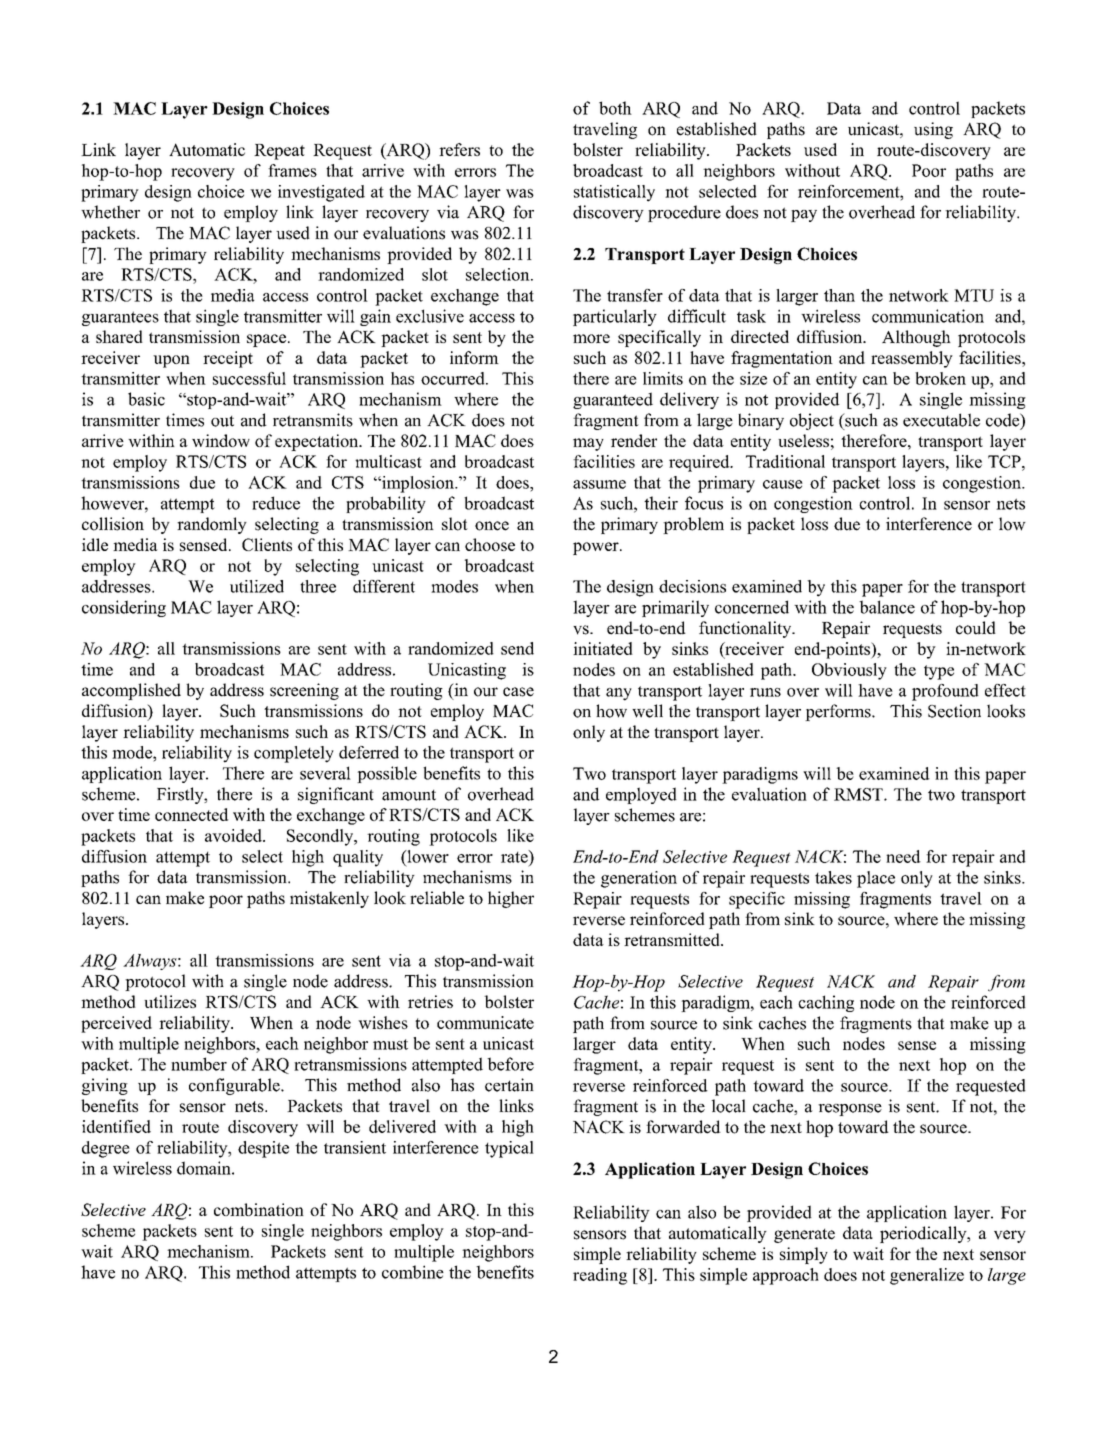  Describe the element at coordinates (234, 835) in the document. I see `avoided` at that location.
